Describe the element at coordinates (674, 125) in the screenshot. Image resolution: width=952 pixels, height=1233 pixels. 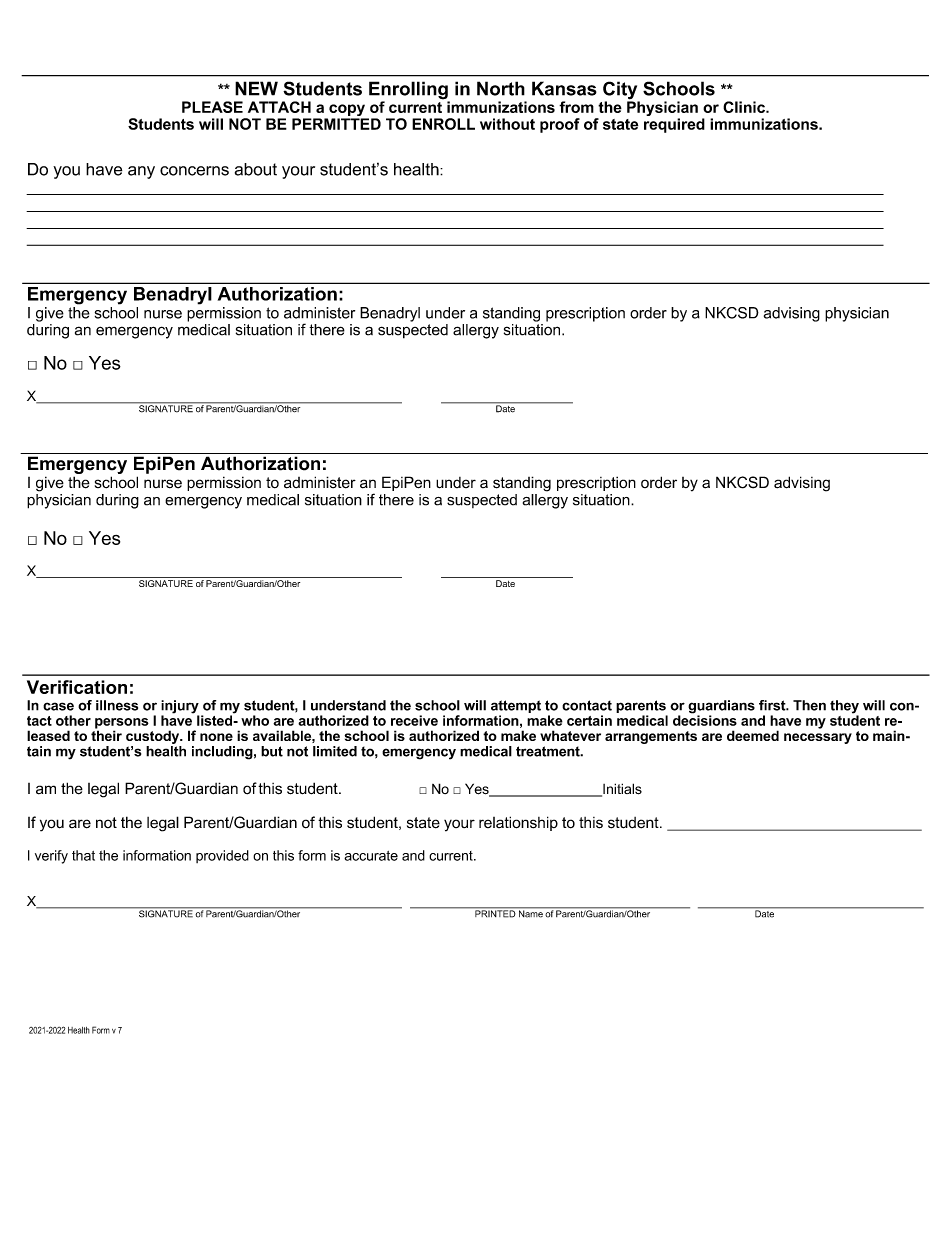
I see `required` at that location.
